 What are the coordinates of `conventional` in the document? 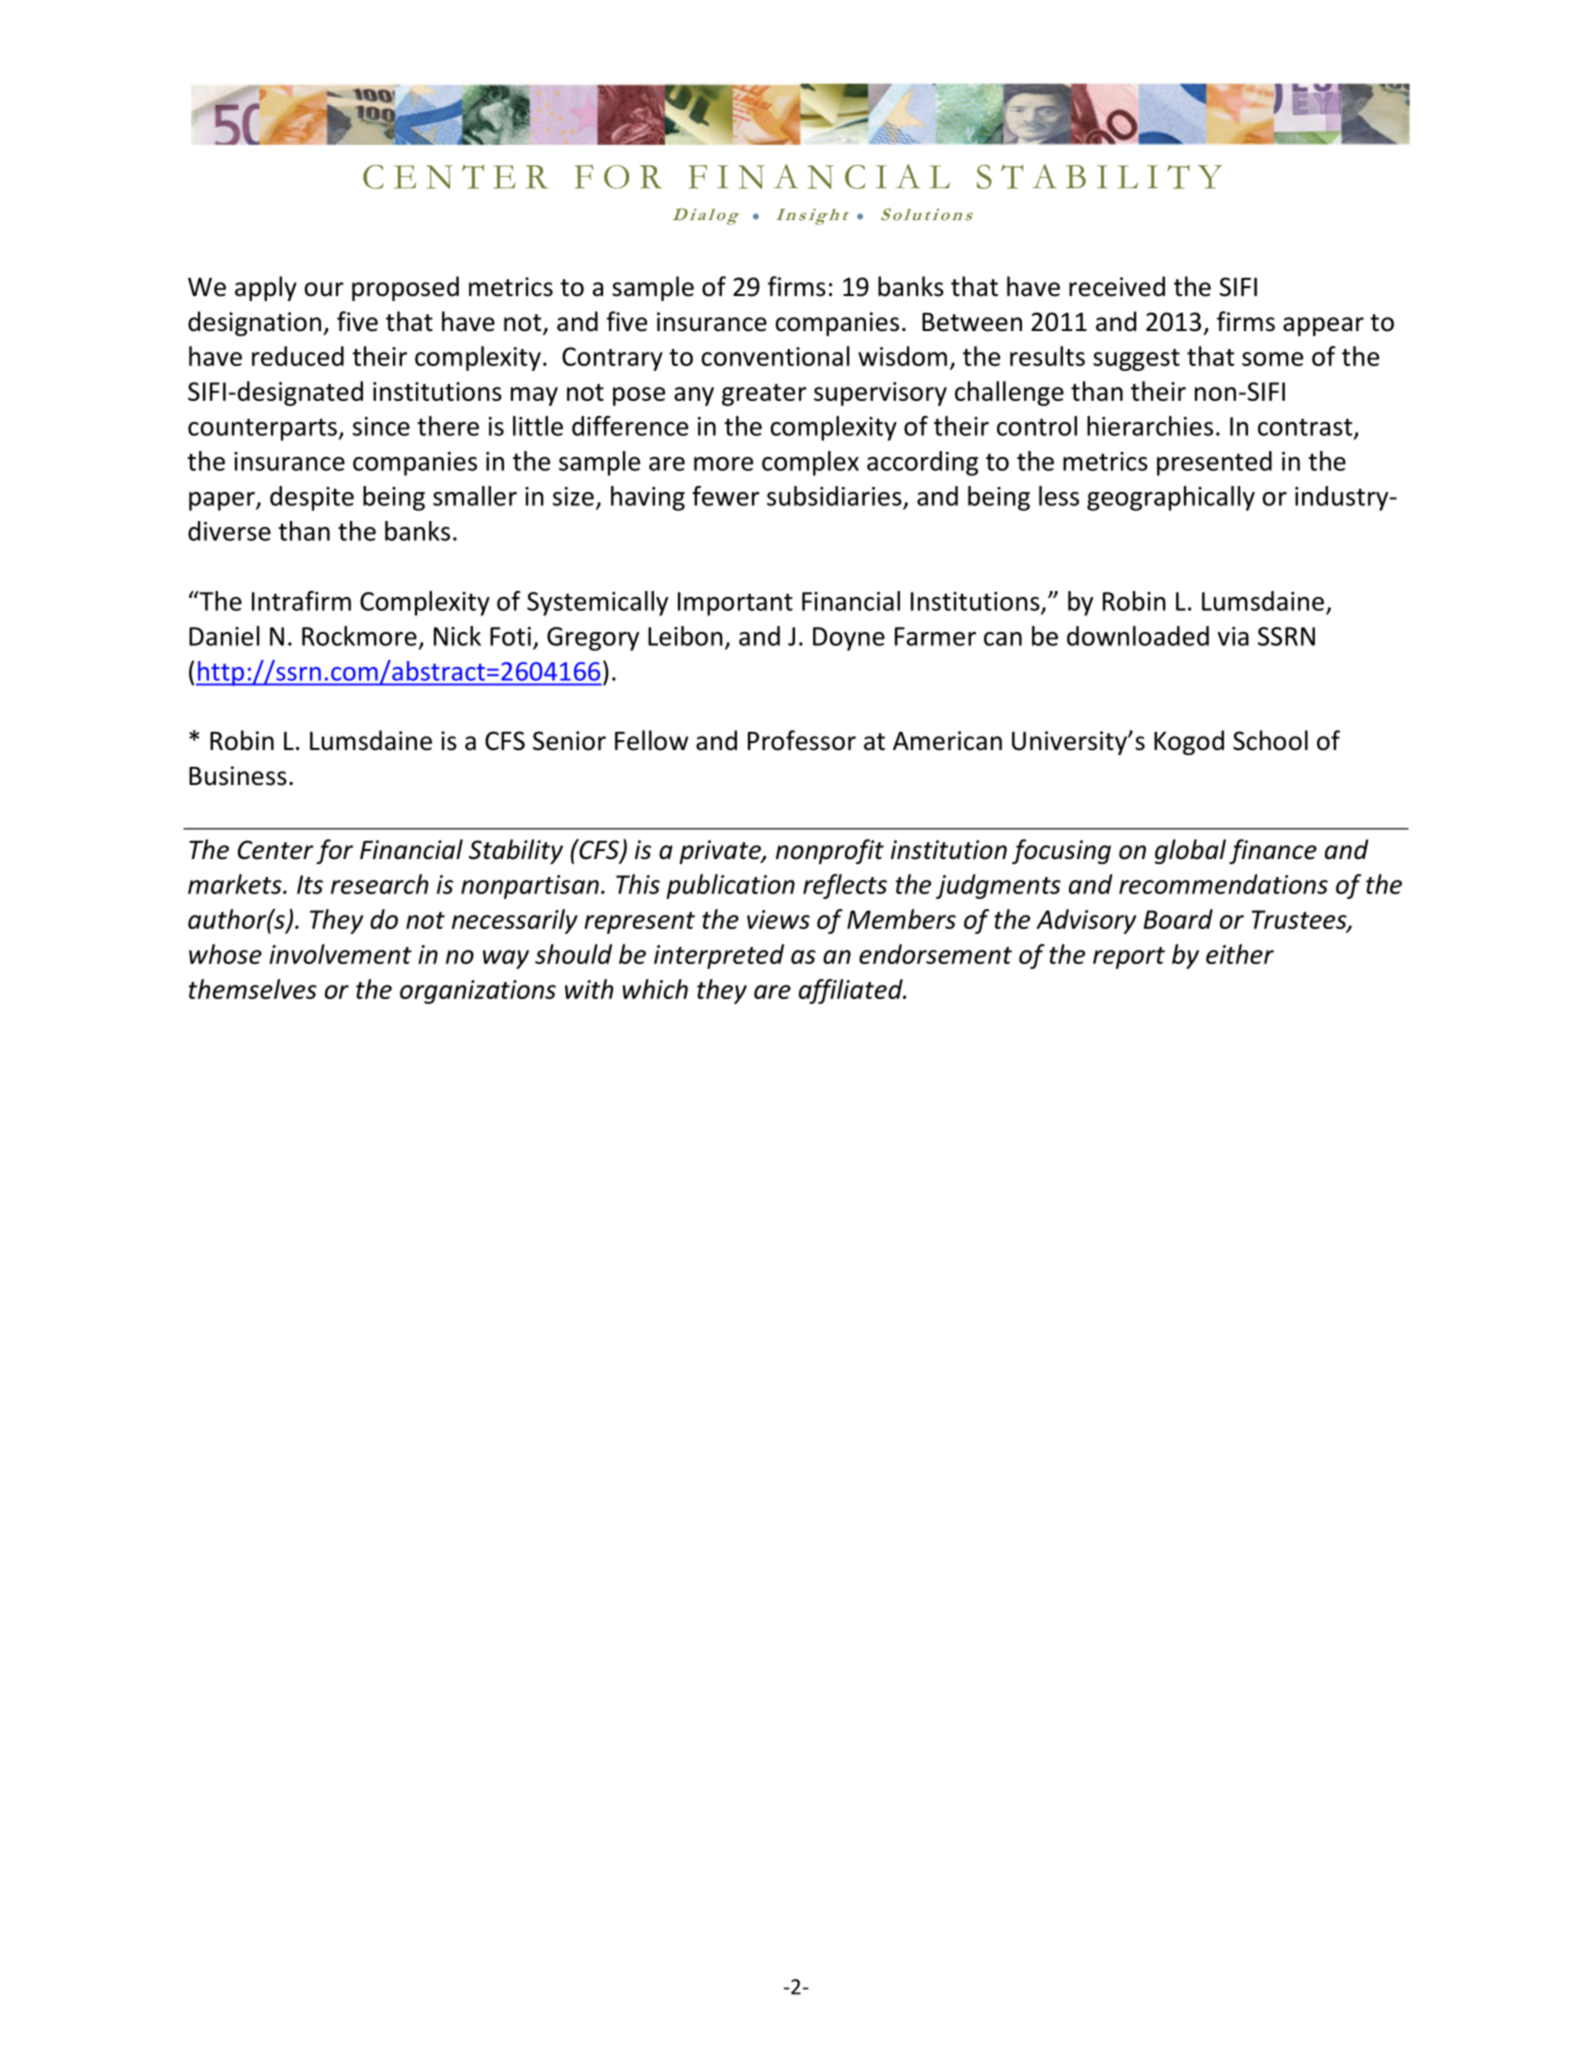 It's located at (775, 356).
